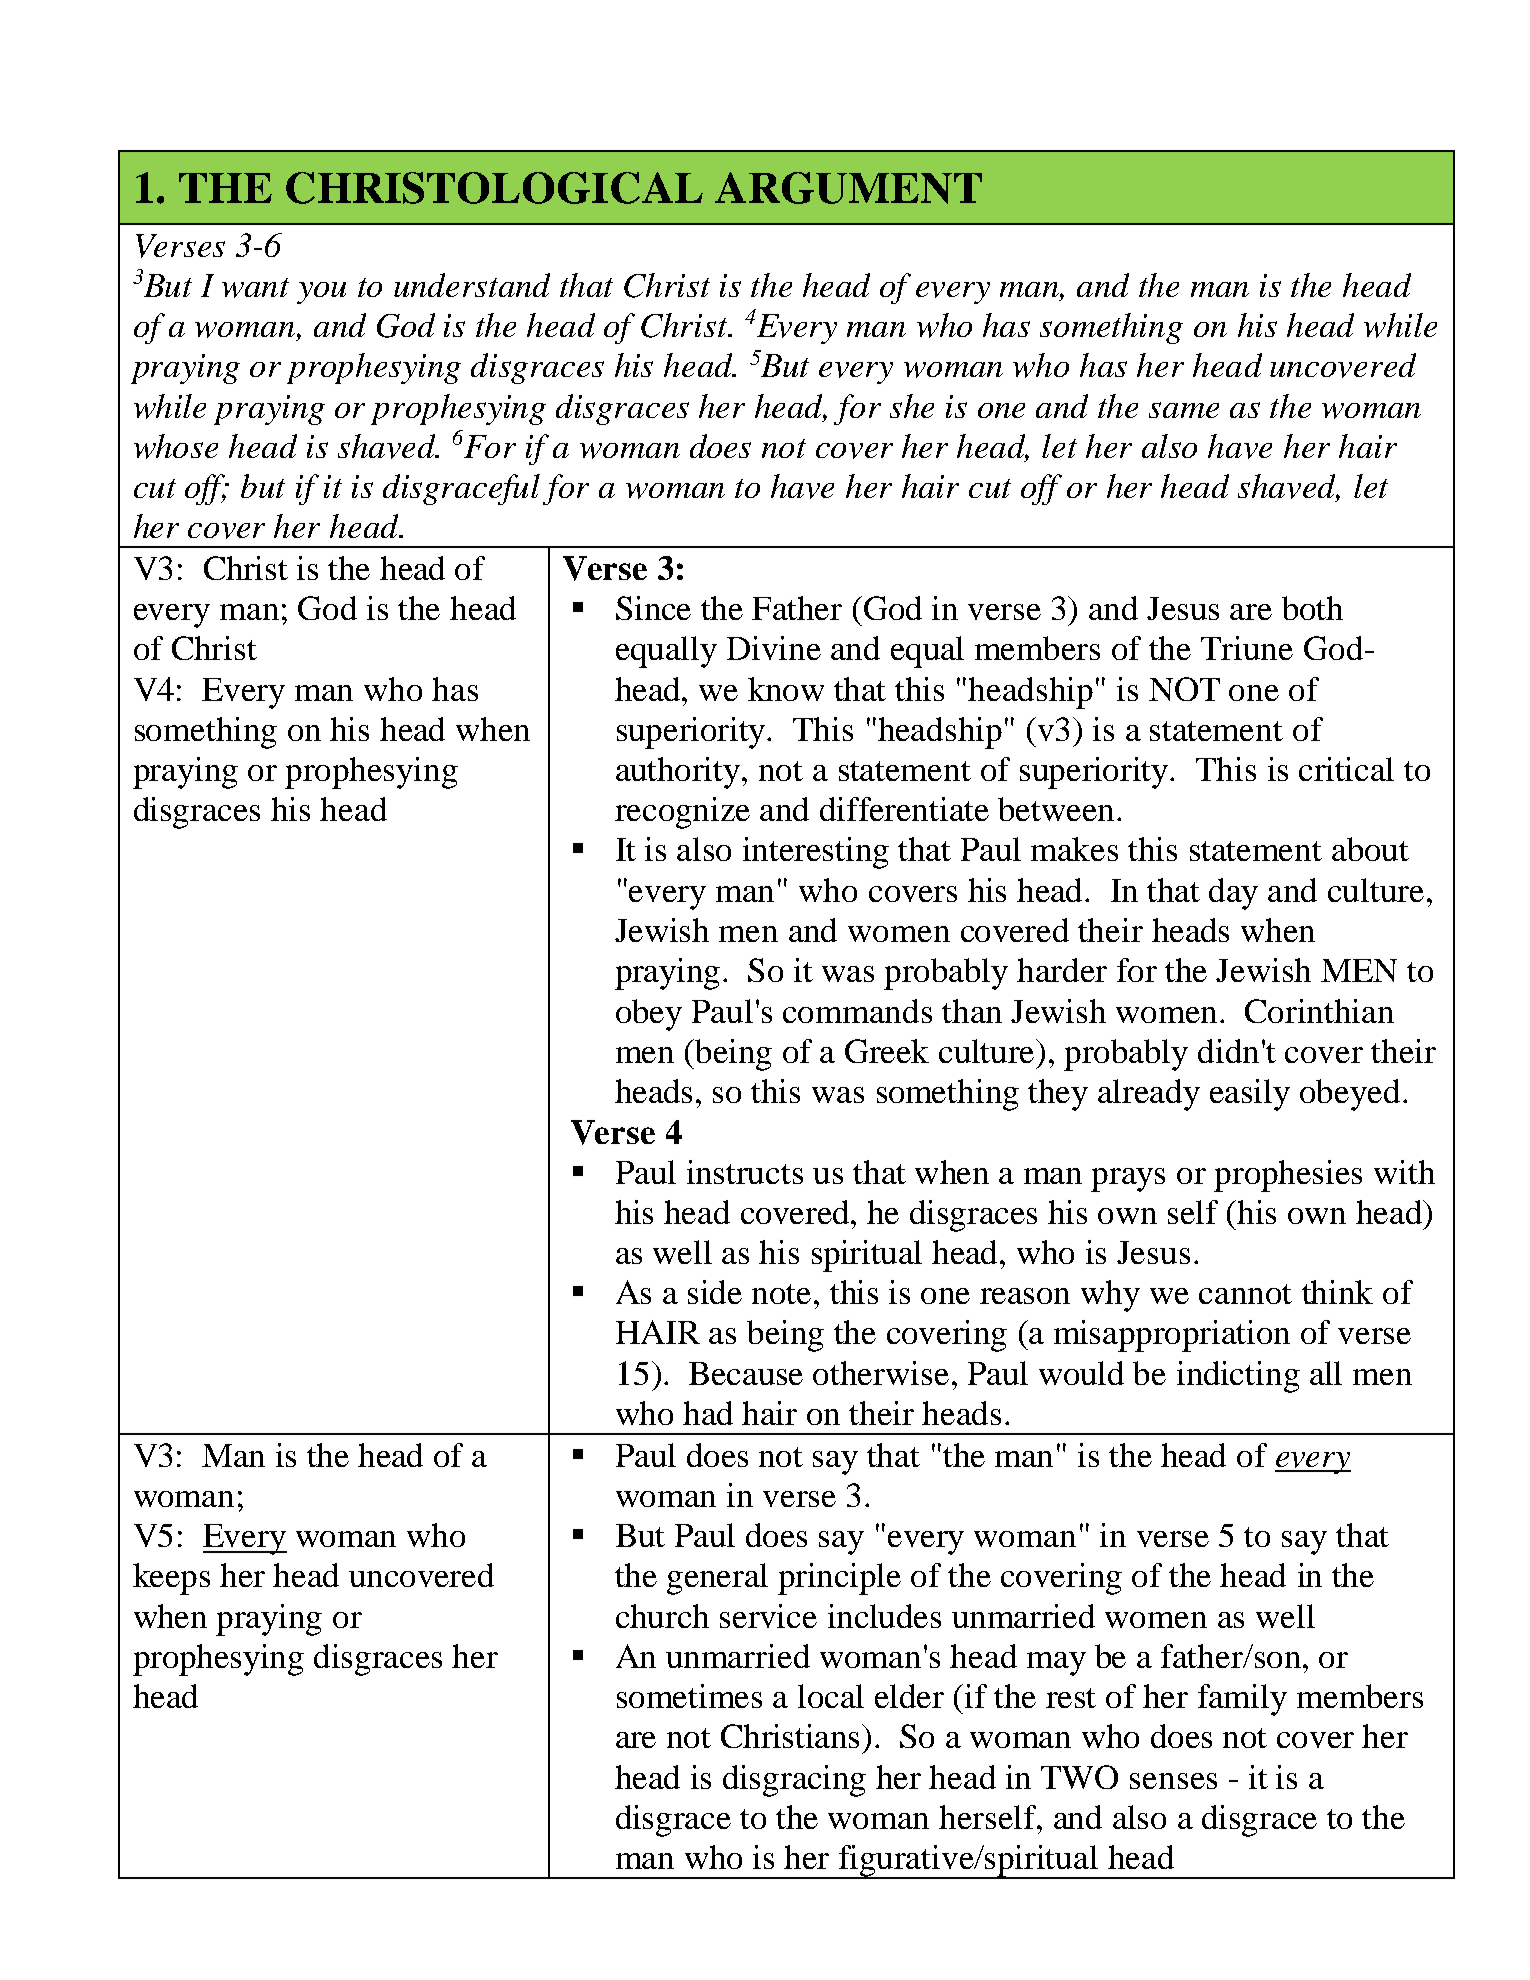 The height and width of the screenshot is (1980, 1530). I want to click on side, so click(715, 1292).
